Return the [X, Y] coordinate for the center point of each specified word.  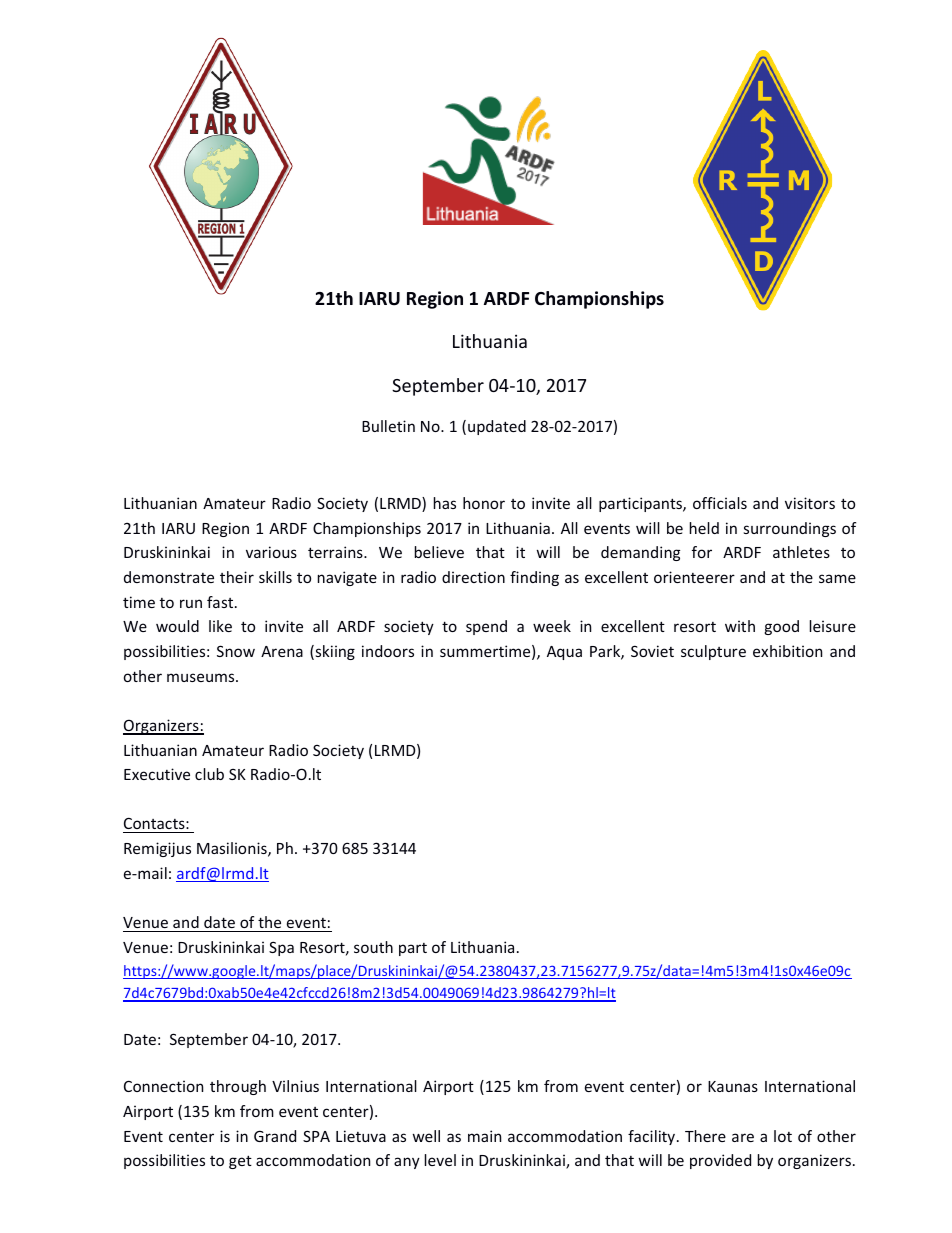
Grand [275, 1136]
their [237, 577]
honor [484, 503]
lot [783, 1136]
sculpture [713, 652]
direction [473, 577]
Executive [157, 774]
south [373, 947]
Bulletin [388, 426]
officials [720, 503]
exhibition [787, 651]
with [740, 626]
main [484, 1136]
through [238, 1087]
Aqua [564, 653]
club [209, 774]
